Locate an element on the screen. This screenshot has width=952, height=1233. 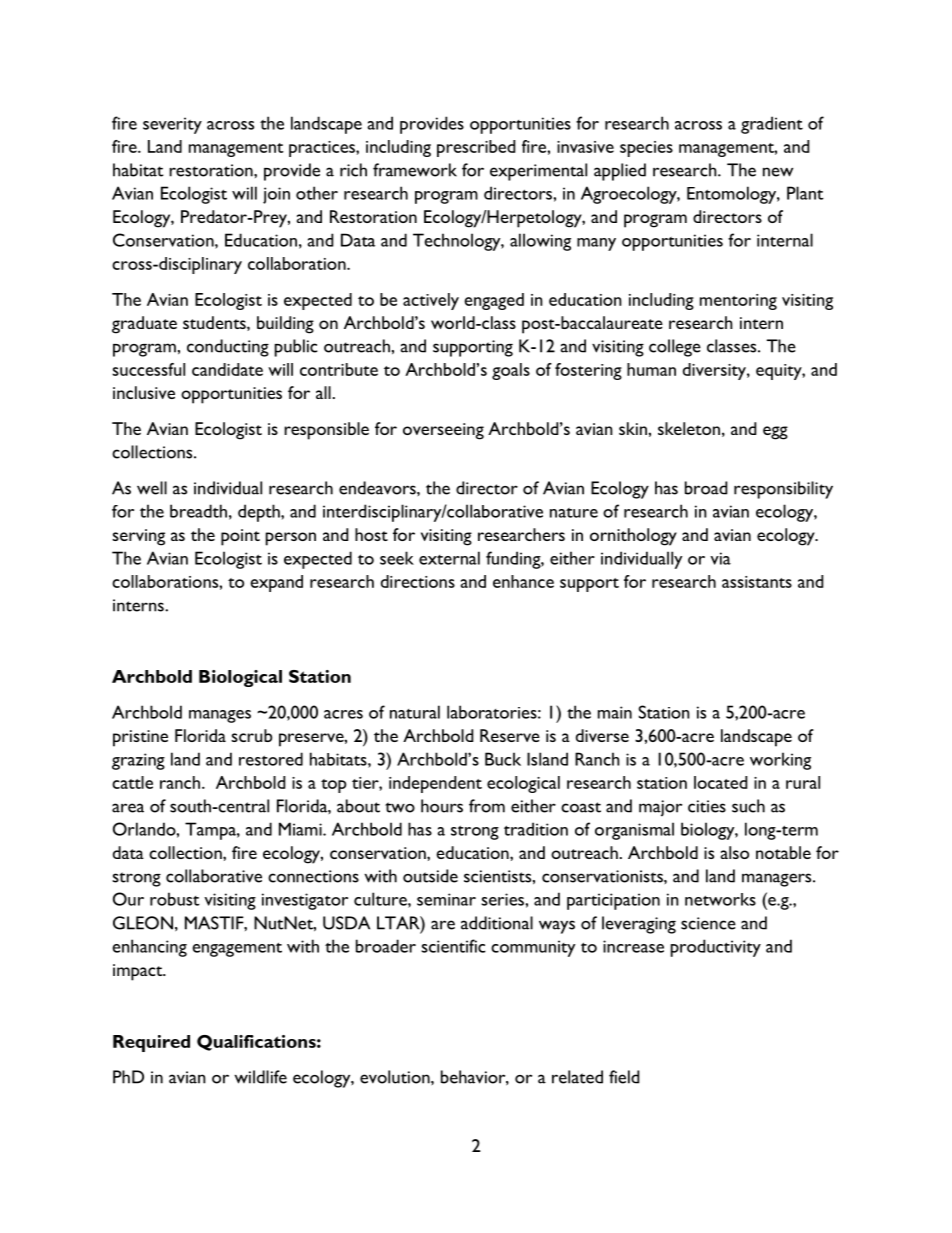
candidate is located at coordinates (227, 369).
